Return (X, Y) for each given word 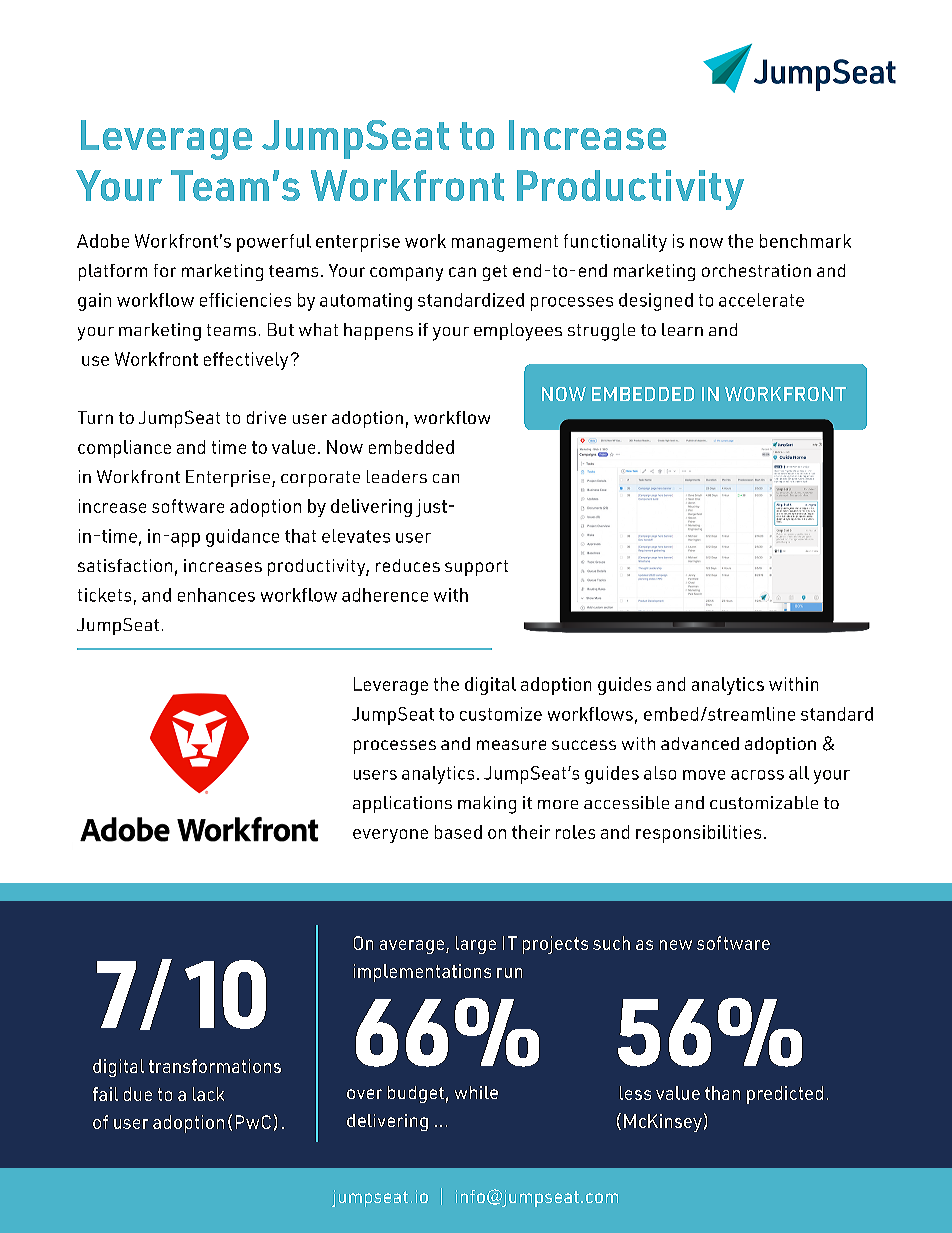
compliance (124, 449)
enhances (216, 595)
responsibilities (698, 834)
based (458, 832)
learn (682, 329)
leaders (397, 476)
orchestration (756, 270)
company (406, 274)
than (722, 1093)
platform (113, 272)
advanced (700, 743)
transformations (215, 1066)
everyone (390, 836)
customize (501, 714)
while (476, 1092)
